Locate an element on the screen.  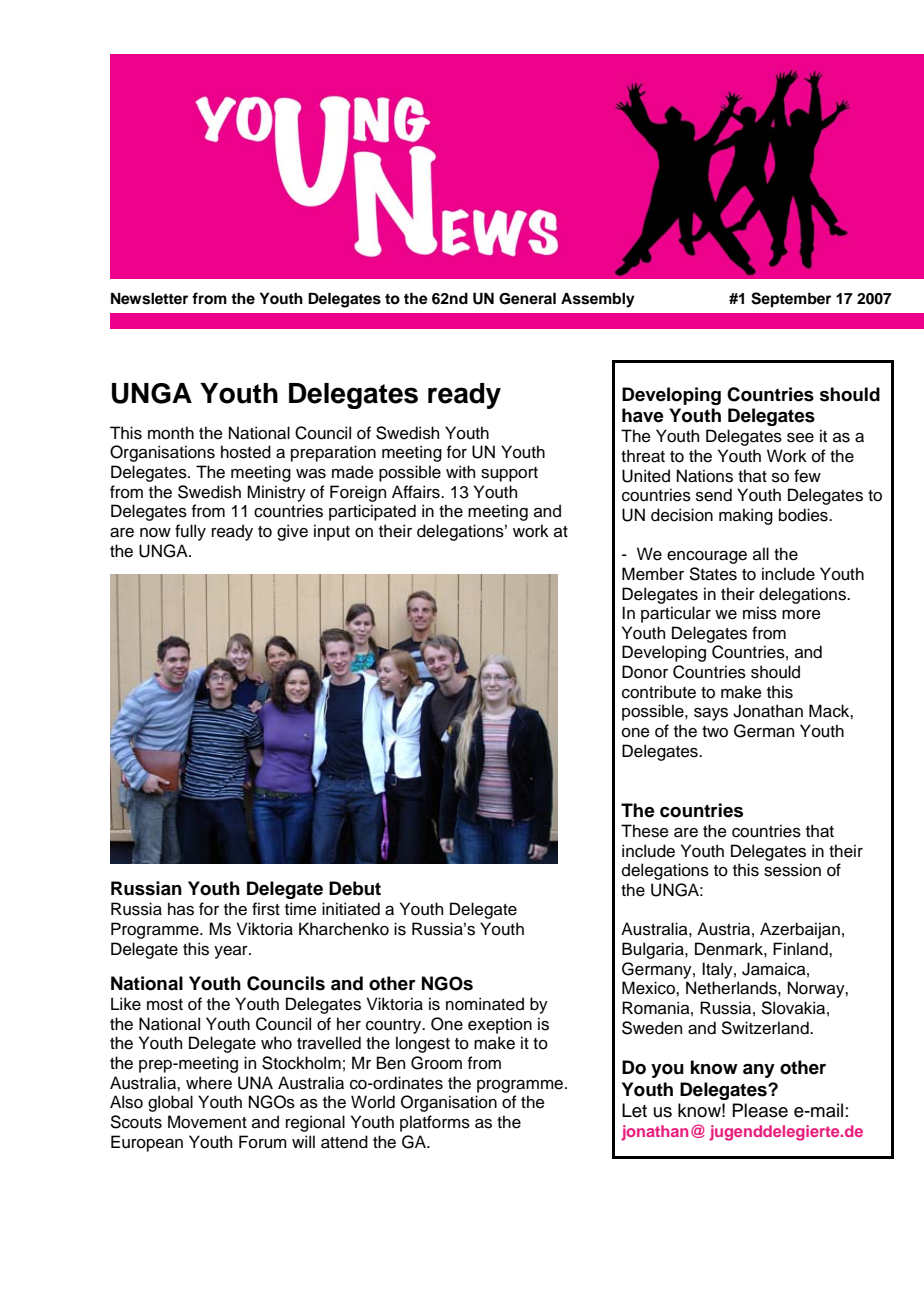
platforms is located at coordinates (435, 1123).
